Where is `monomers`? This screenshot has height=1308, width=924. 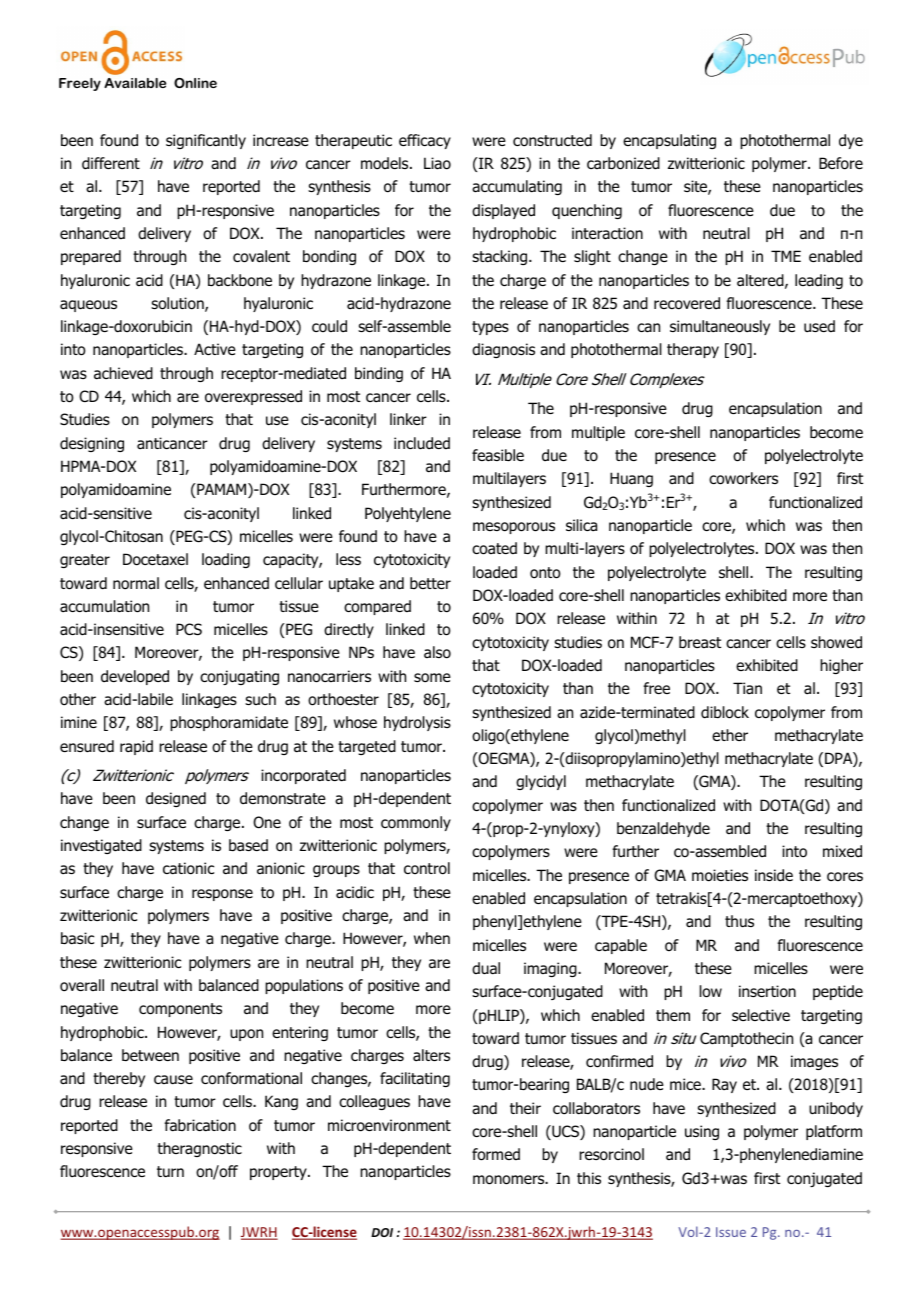
monomers is located at coordinates (510, 1180).
